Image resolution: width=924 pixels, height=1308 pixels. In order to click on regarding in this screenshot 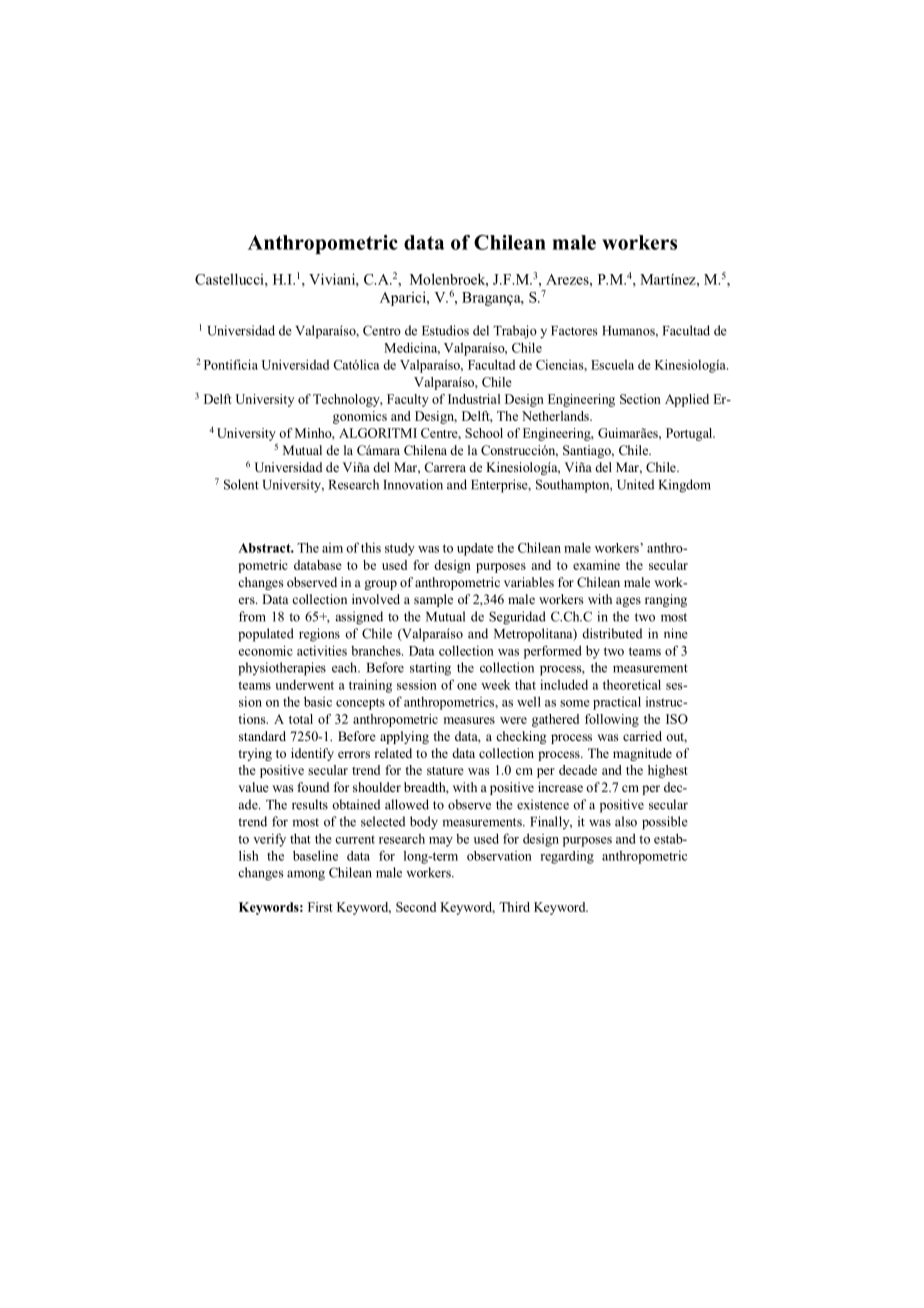, I will do `click(567, 857)`.
